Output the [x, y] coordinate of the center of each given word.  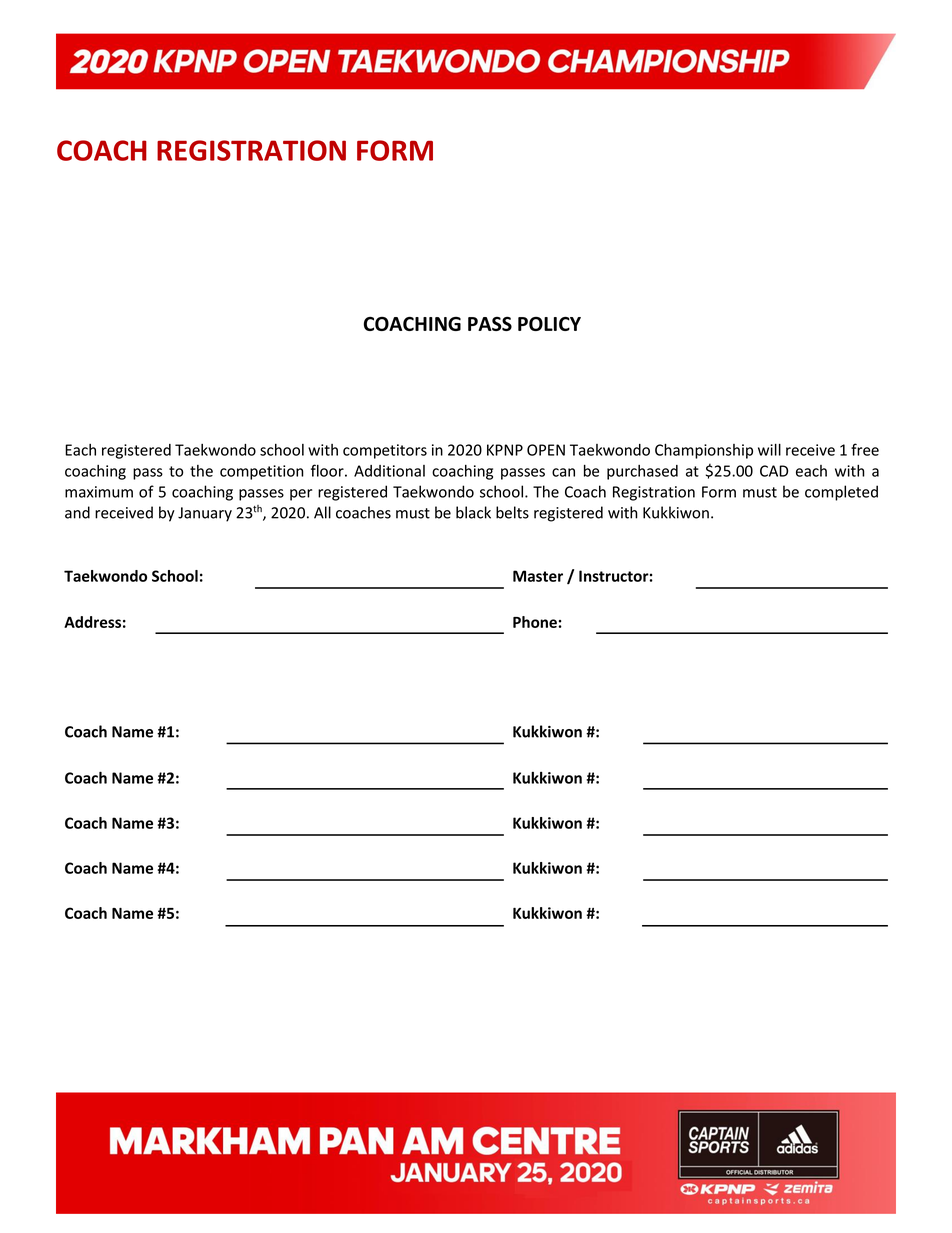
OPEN [546, 450]
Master [538, 576]
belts [512, 512]
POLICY [549, 324]
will [769, 449]
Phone [536, 622]
